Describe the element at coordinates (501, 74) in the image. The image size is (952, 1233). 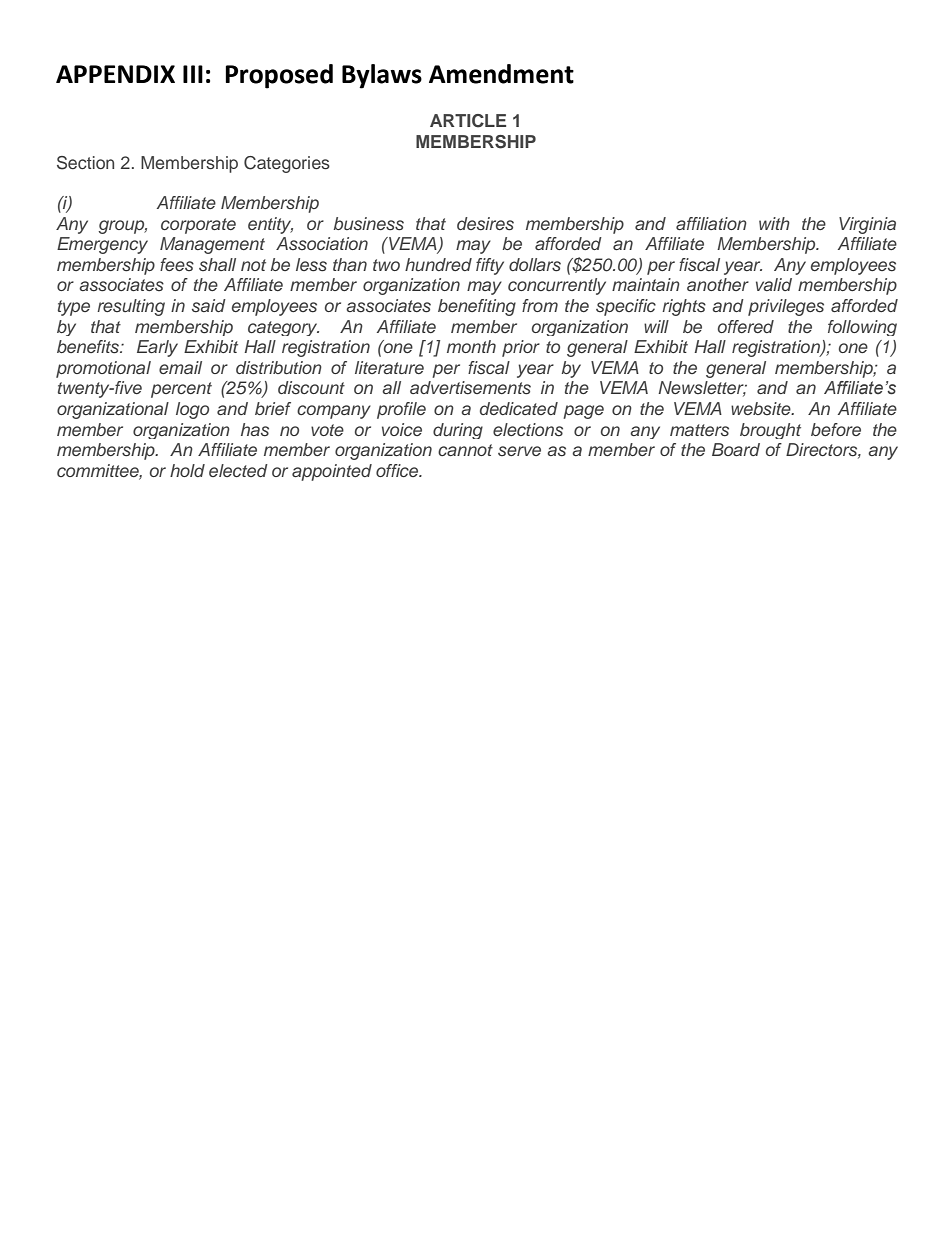
I see `Amendment` at that location.
